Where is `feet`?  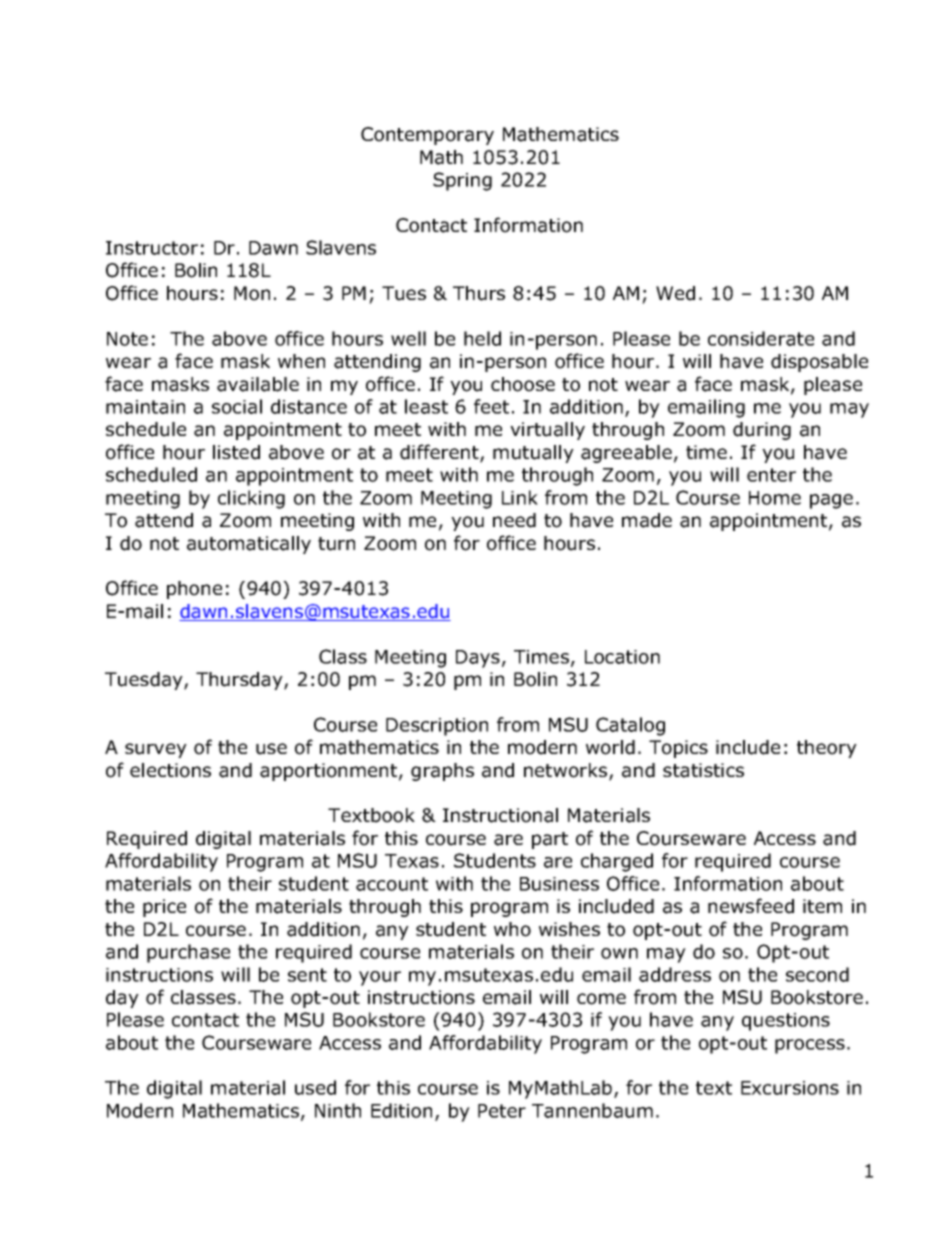
feet is located at coordinates (491, 406).
